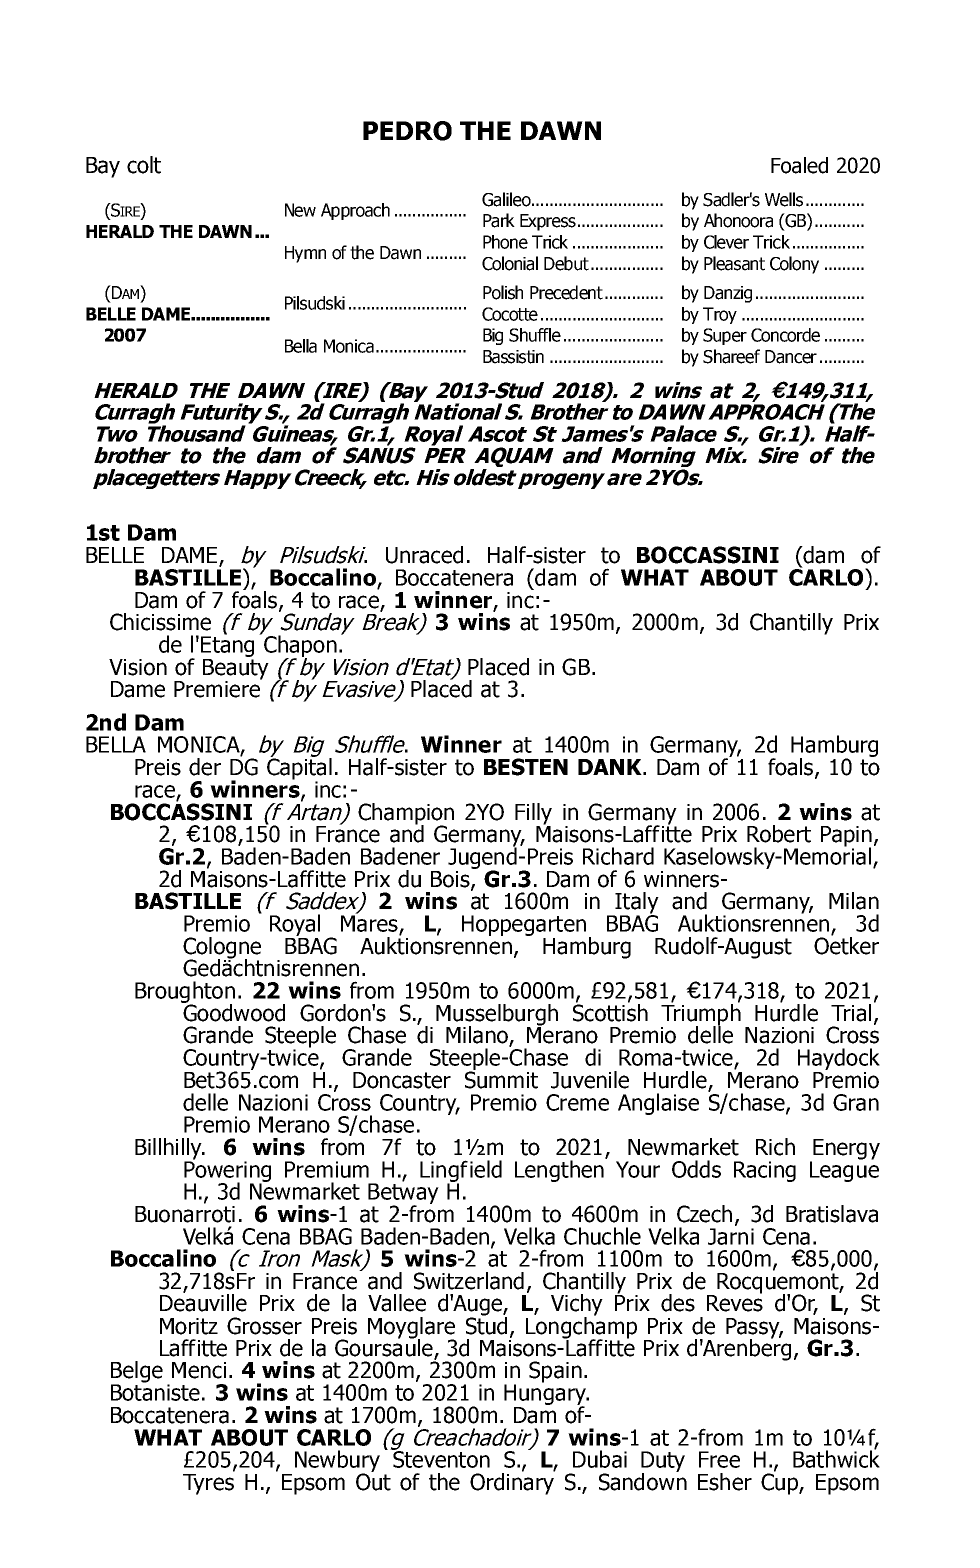 The height and width of the page is (1568, 980). I want to click on der, so click(205, 767).
